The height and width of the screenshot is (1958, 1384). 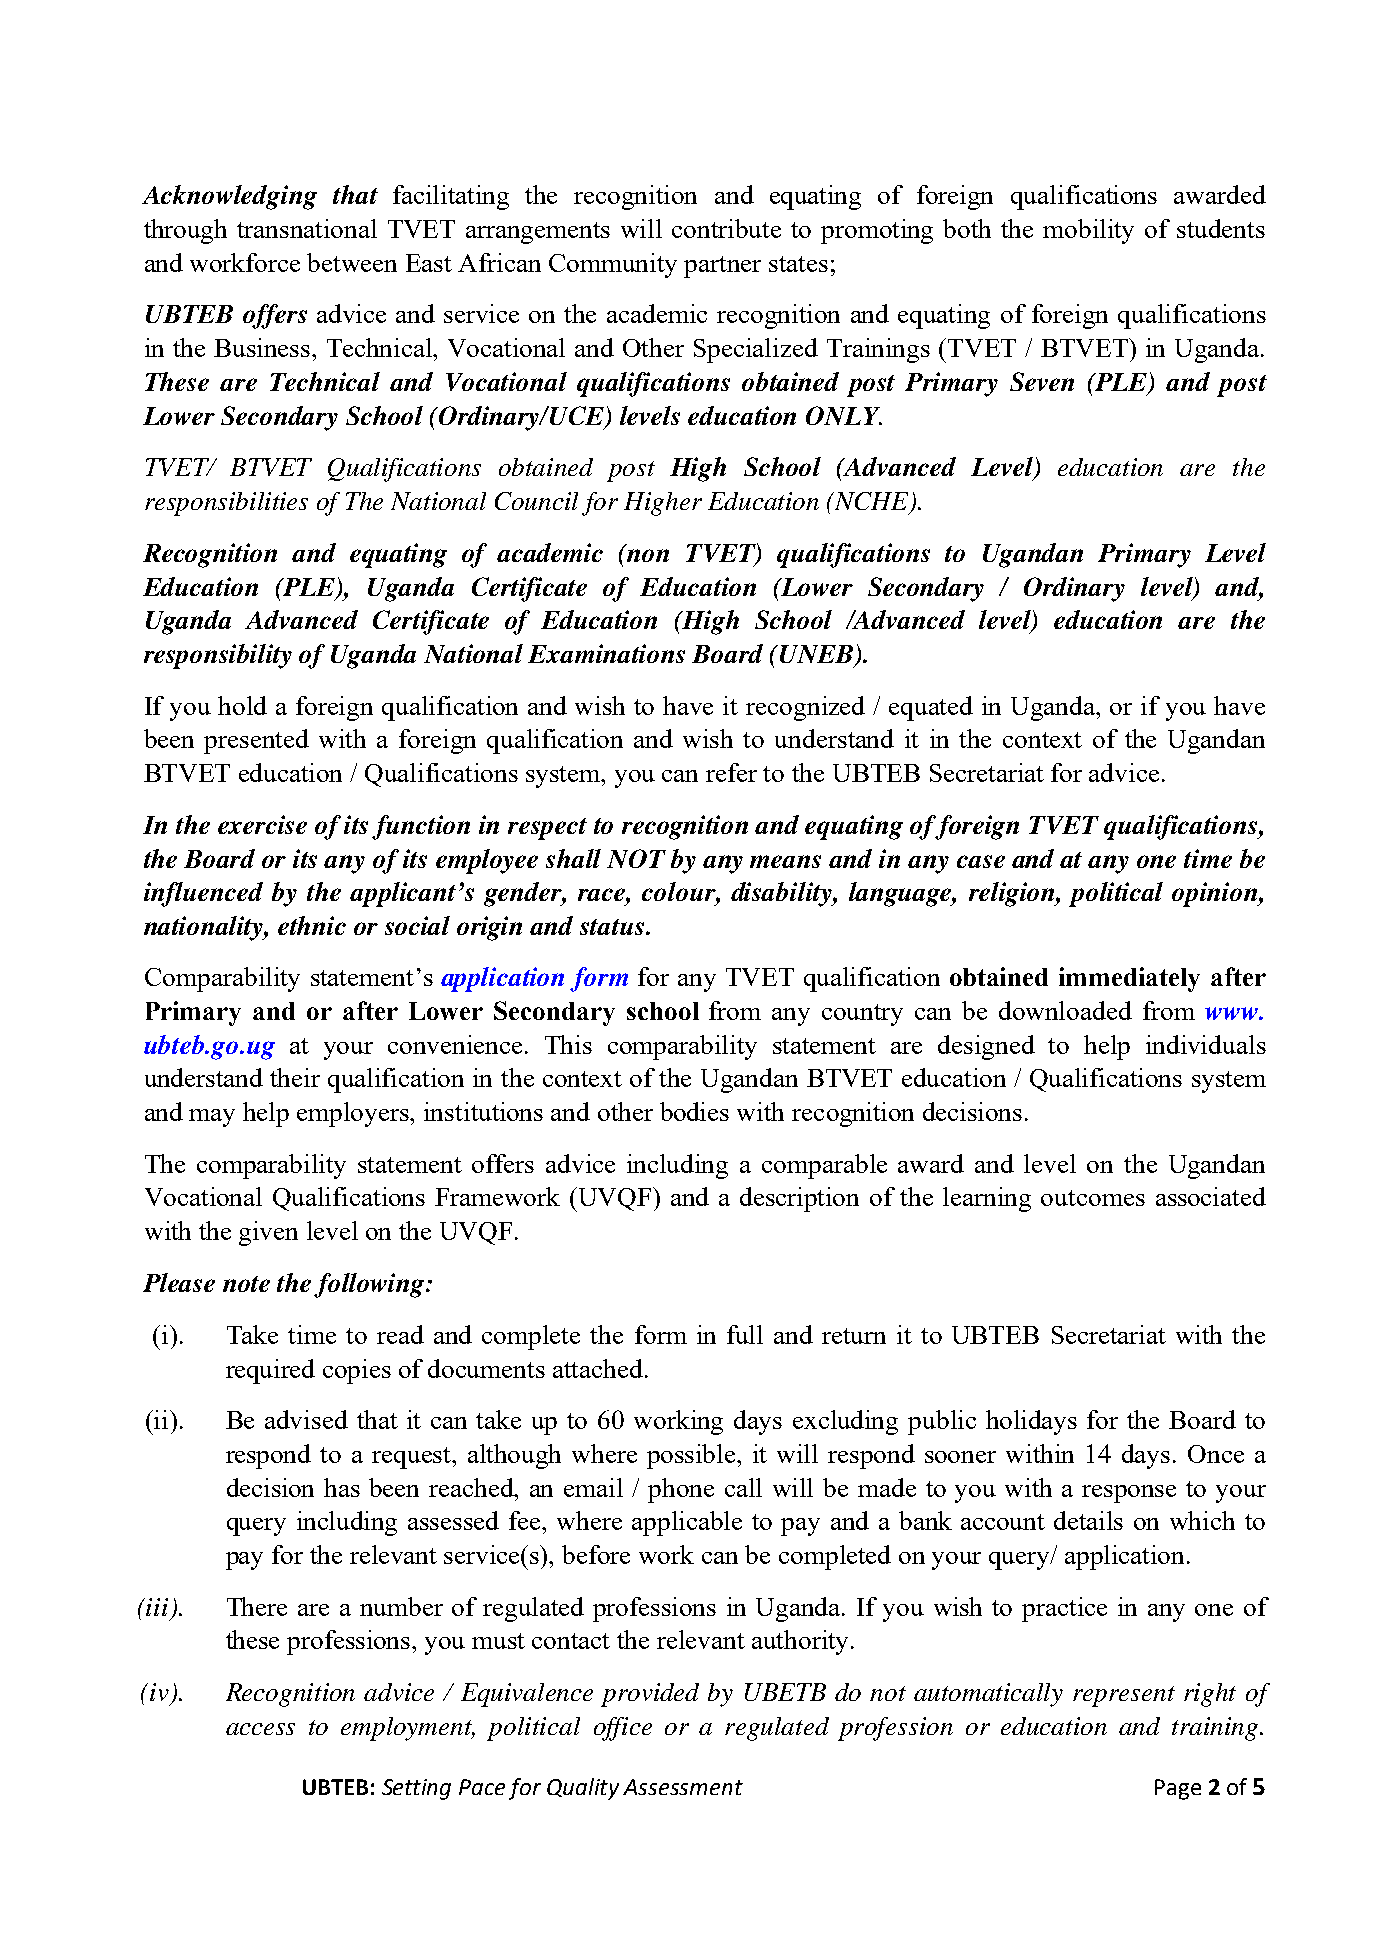 I want to click on required, so click(x=270, y=1371).
